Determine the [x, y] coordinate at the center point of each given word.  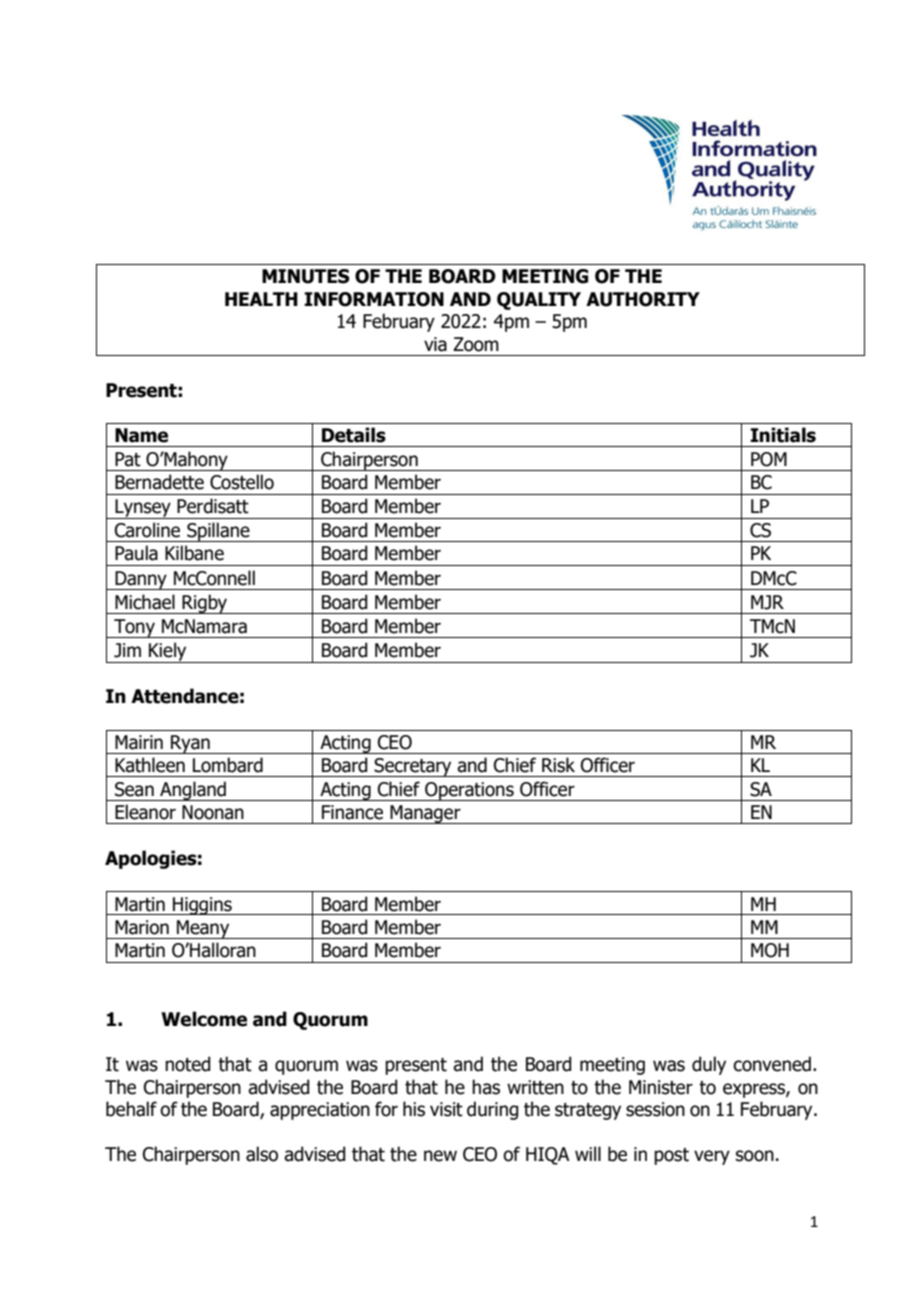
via [435, 344]
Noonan [213, 812]
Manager [425, 814]
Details [354, 435]
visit [446, 1109]
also [262, 1154]
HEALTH [261, 299]
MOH [770, 950]
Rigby [205, 604]
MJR [767, 602]
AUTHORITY [643, 299]
